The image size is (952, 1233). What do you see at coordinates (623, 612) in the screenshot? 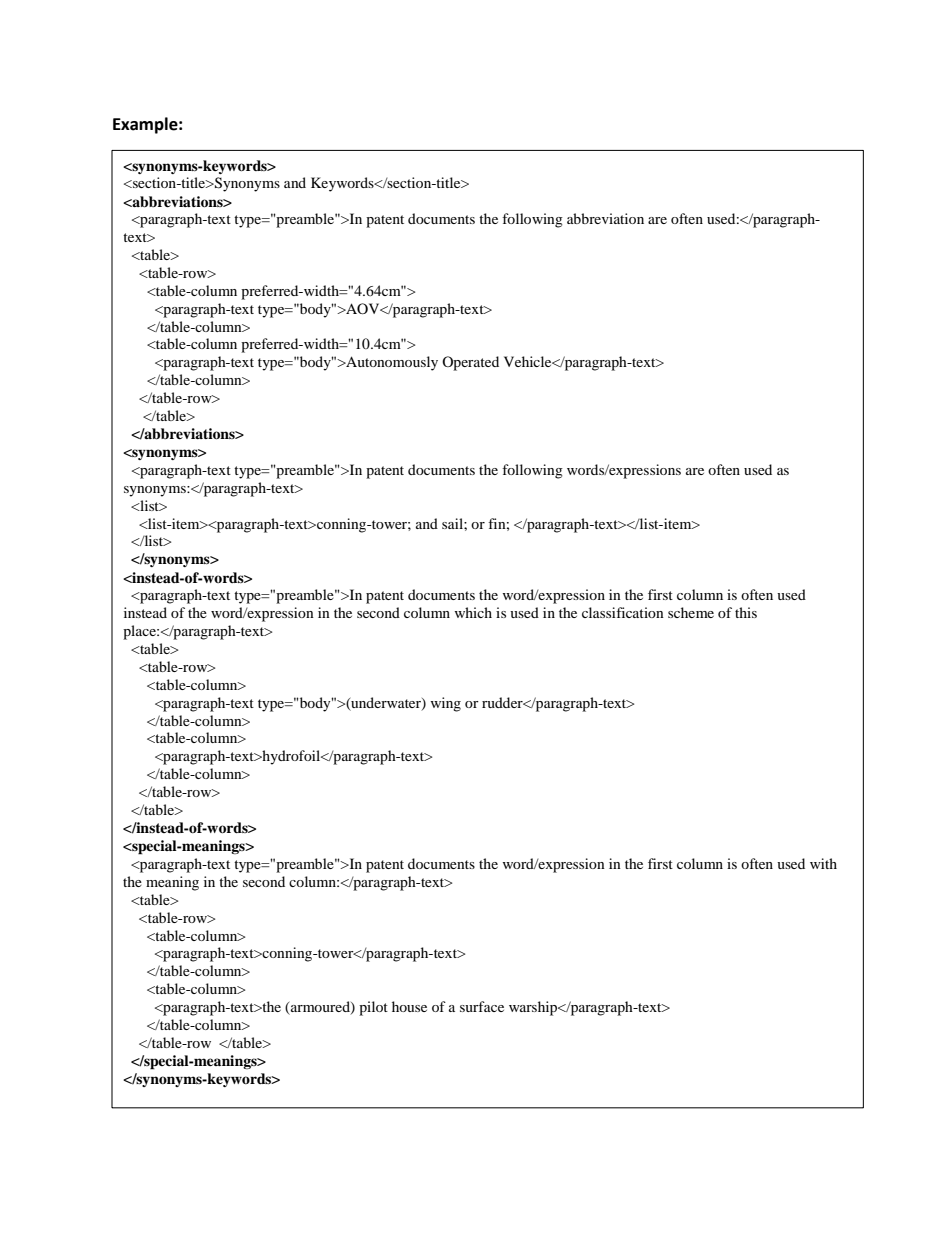
I see `classification` at bounding box center [623, 612].
